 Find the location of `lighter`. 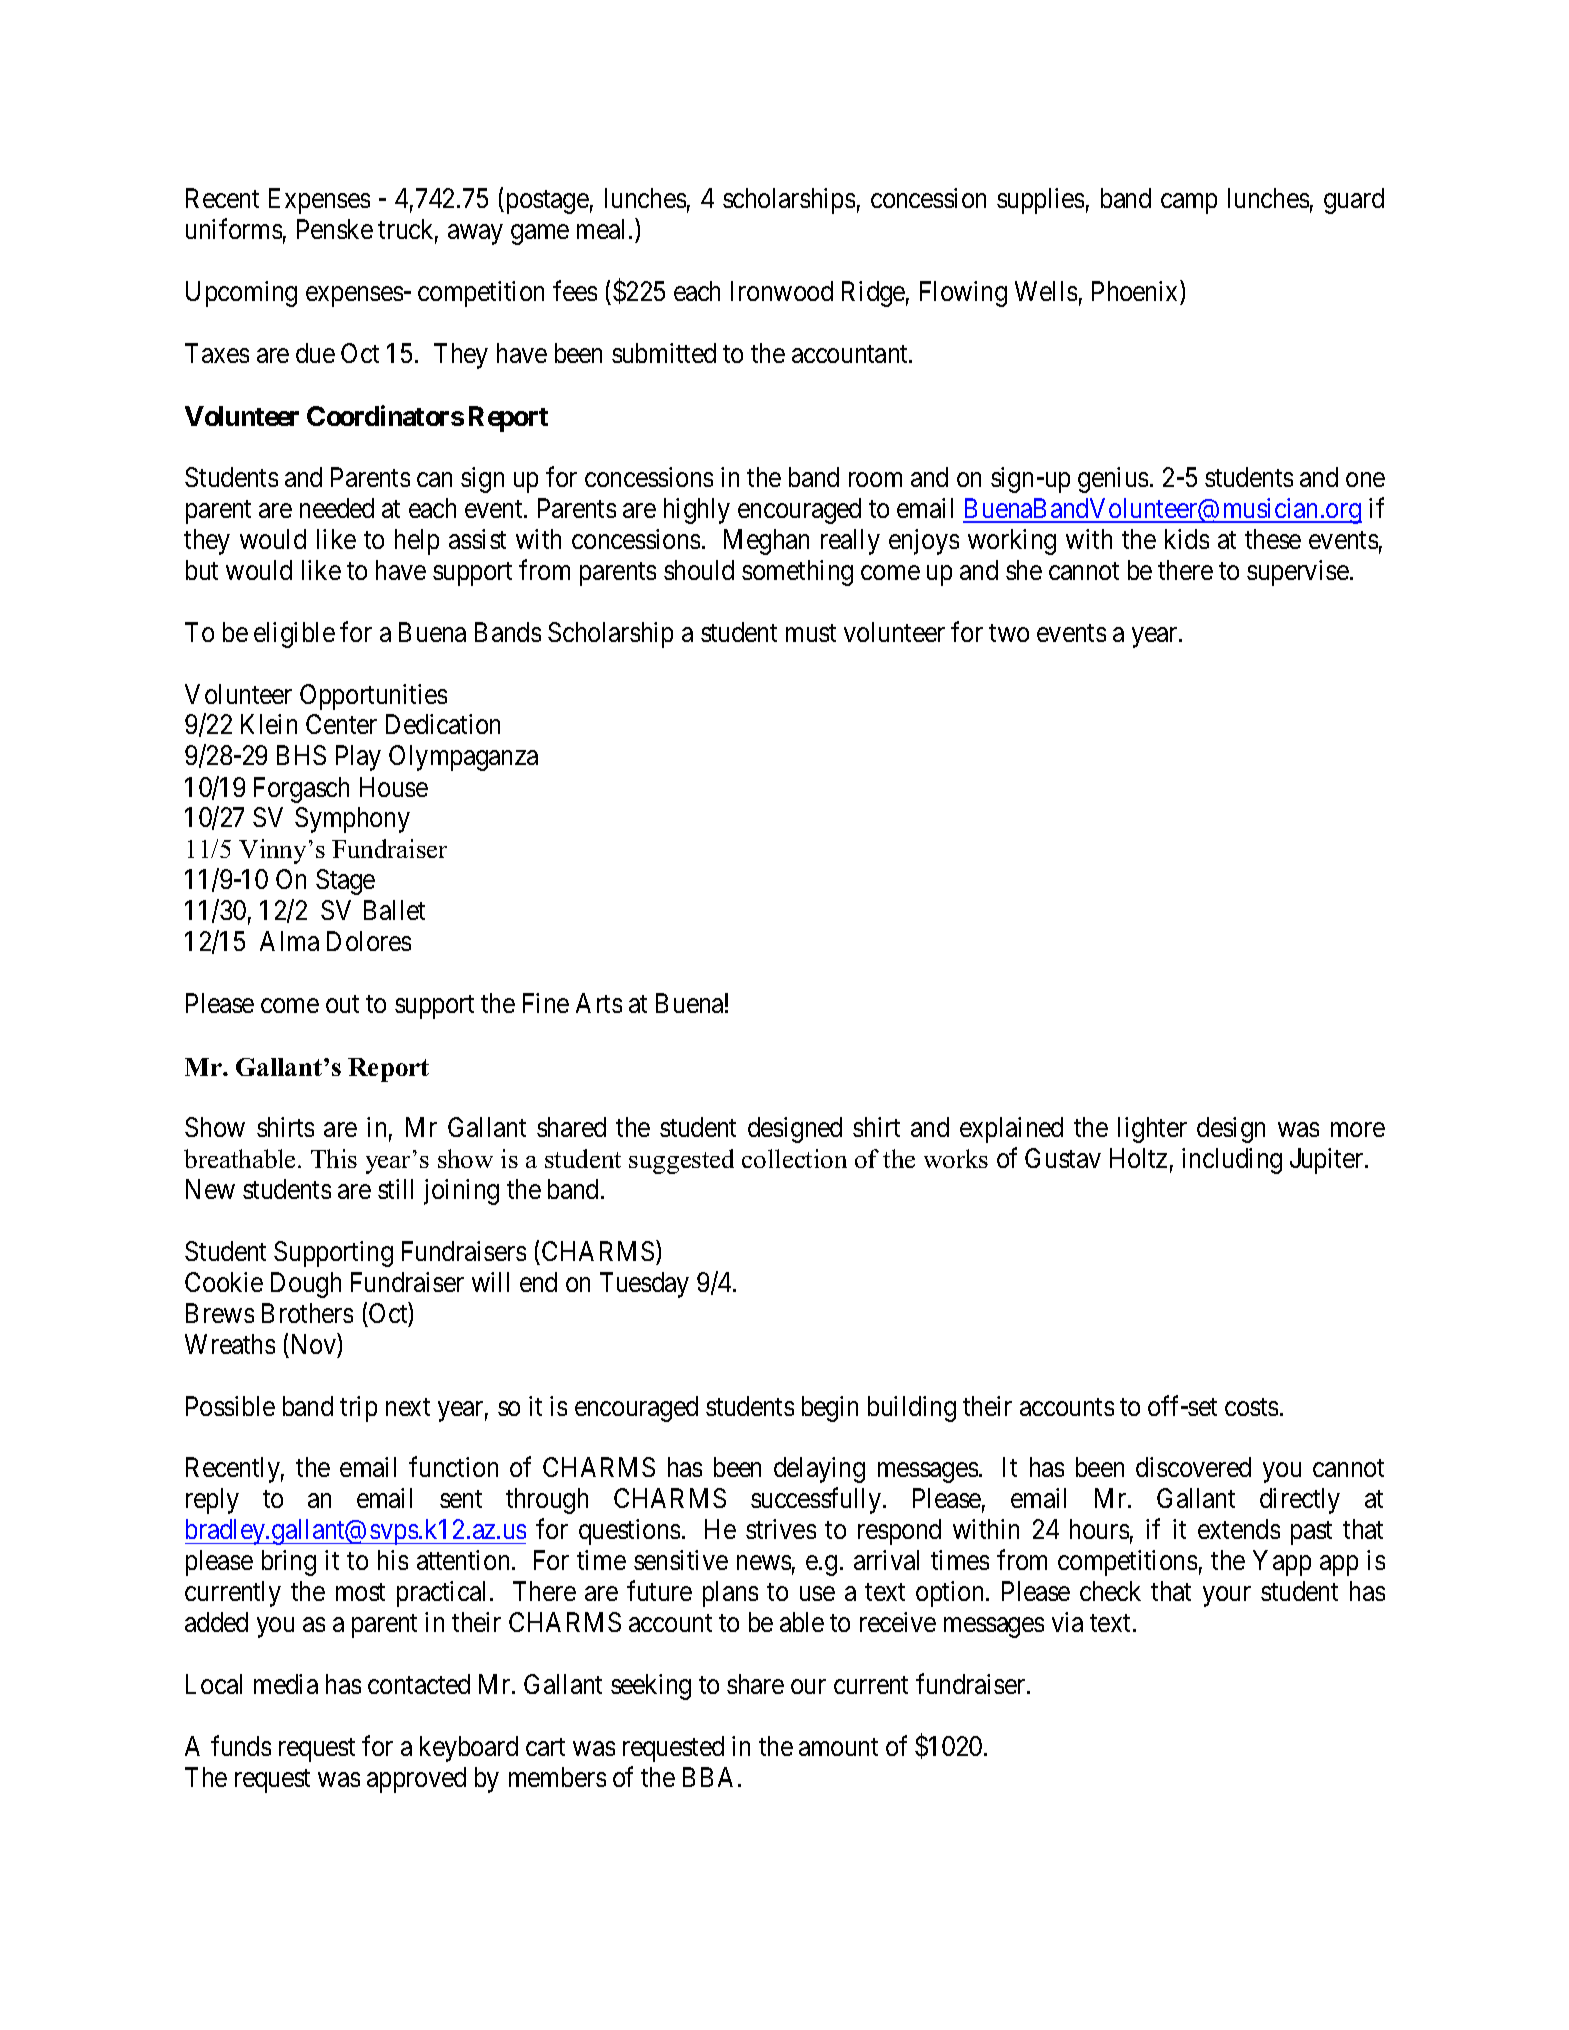

lighter is located at coordinates (1152, 1130).
